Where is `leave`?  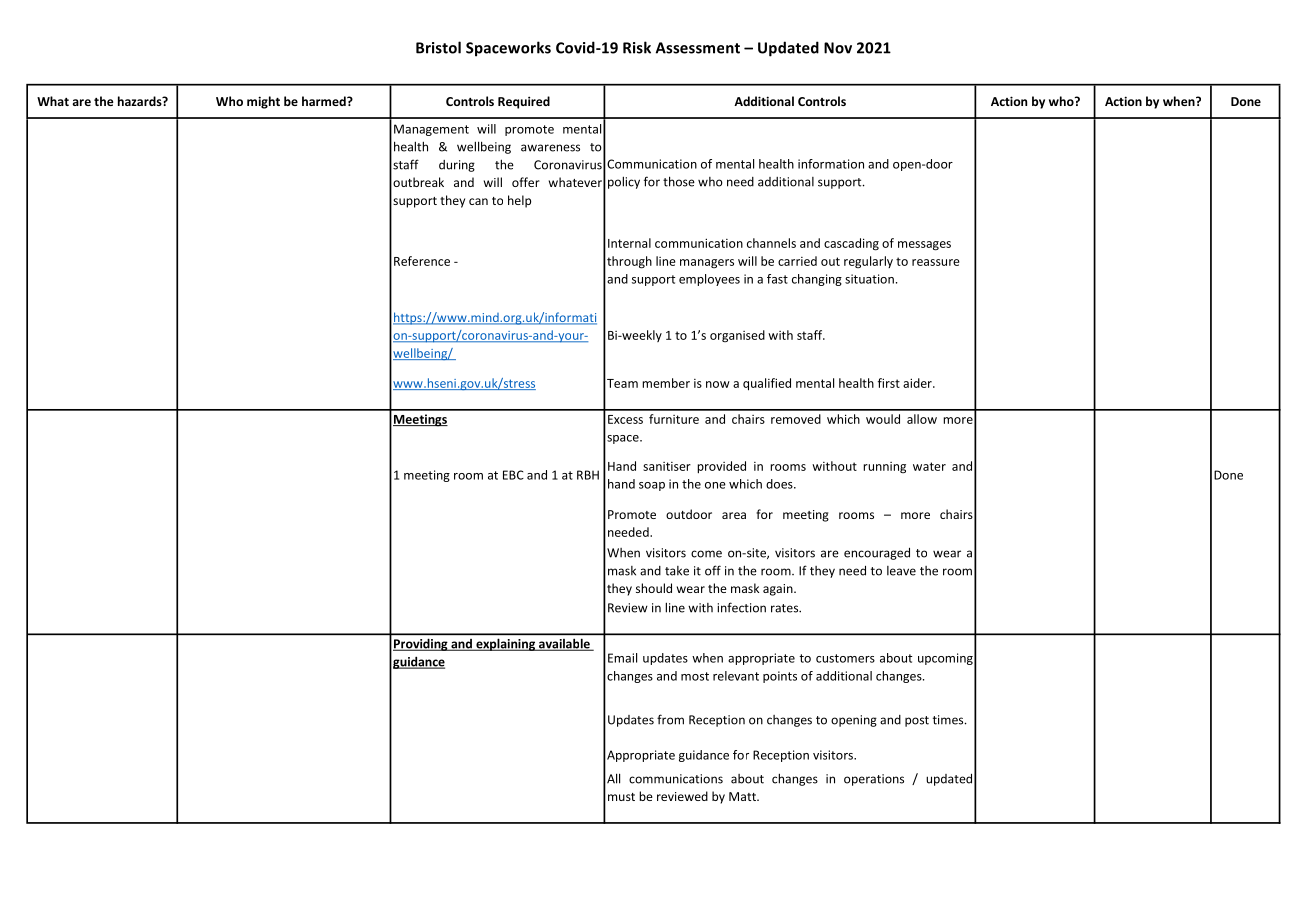 leave is located at coordinates (901, 571).
